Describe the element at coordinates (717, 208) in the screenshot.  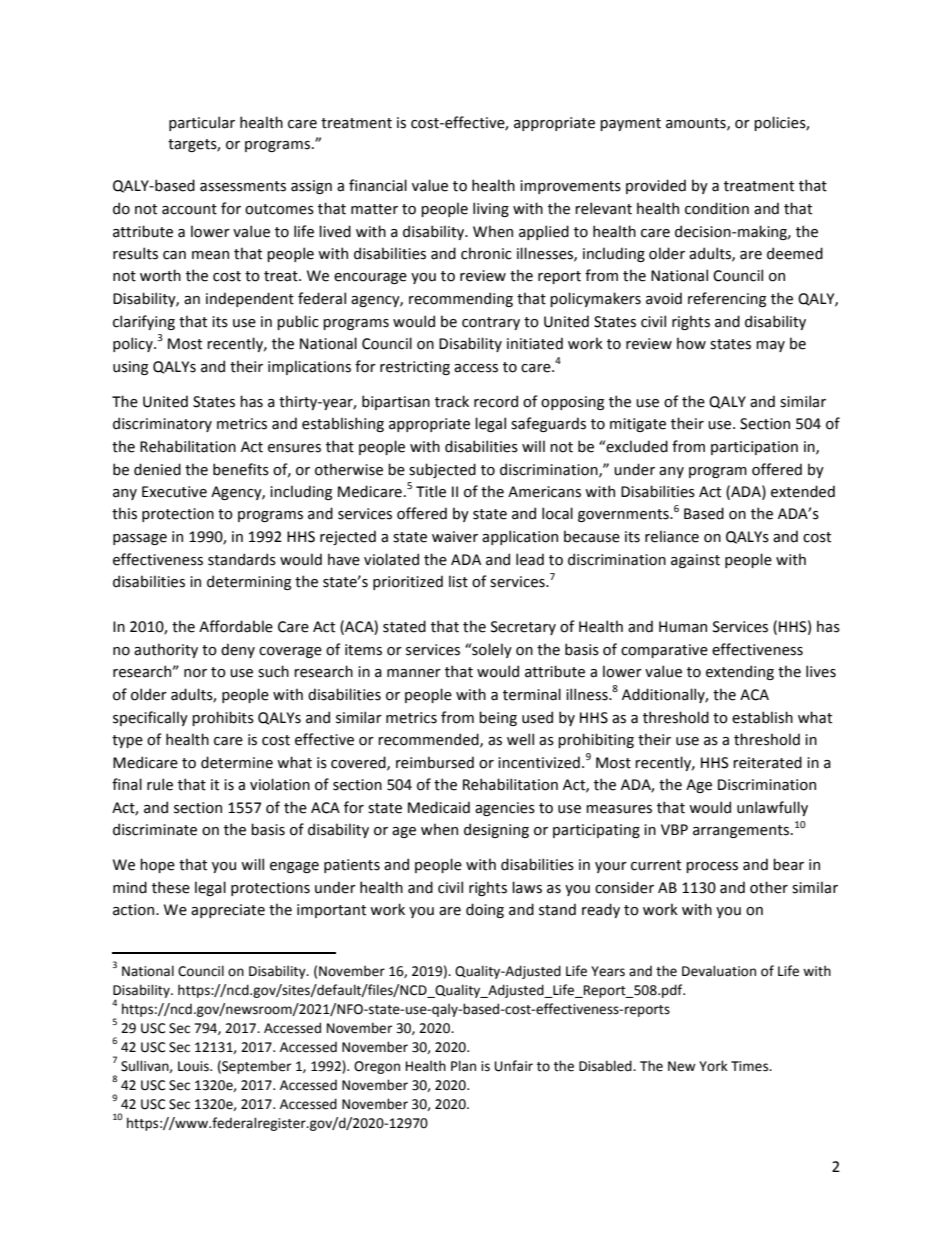
I see `condition` at that location.
